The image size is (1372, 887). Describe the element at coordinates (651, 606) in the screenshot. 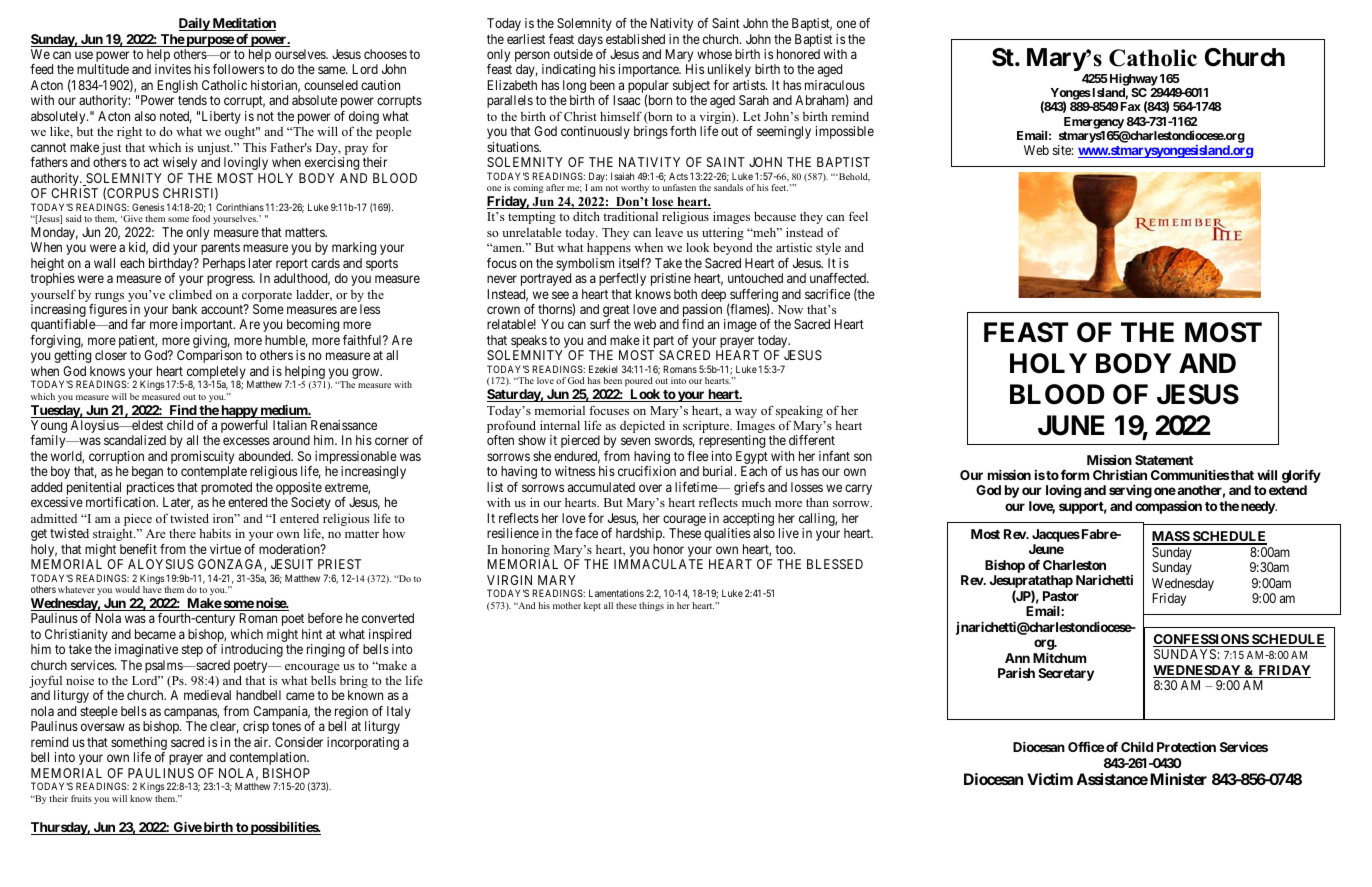

I see `things` at that location.
